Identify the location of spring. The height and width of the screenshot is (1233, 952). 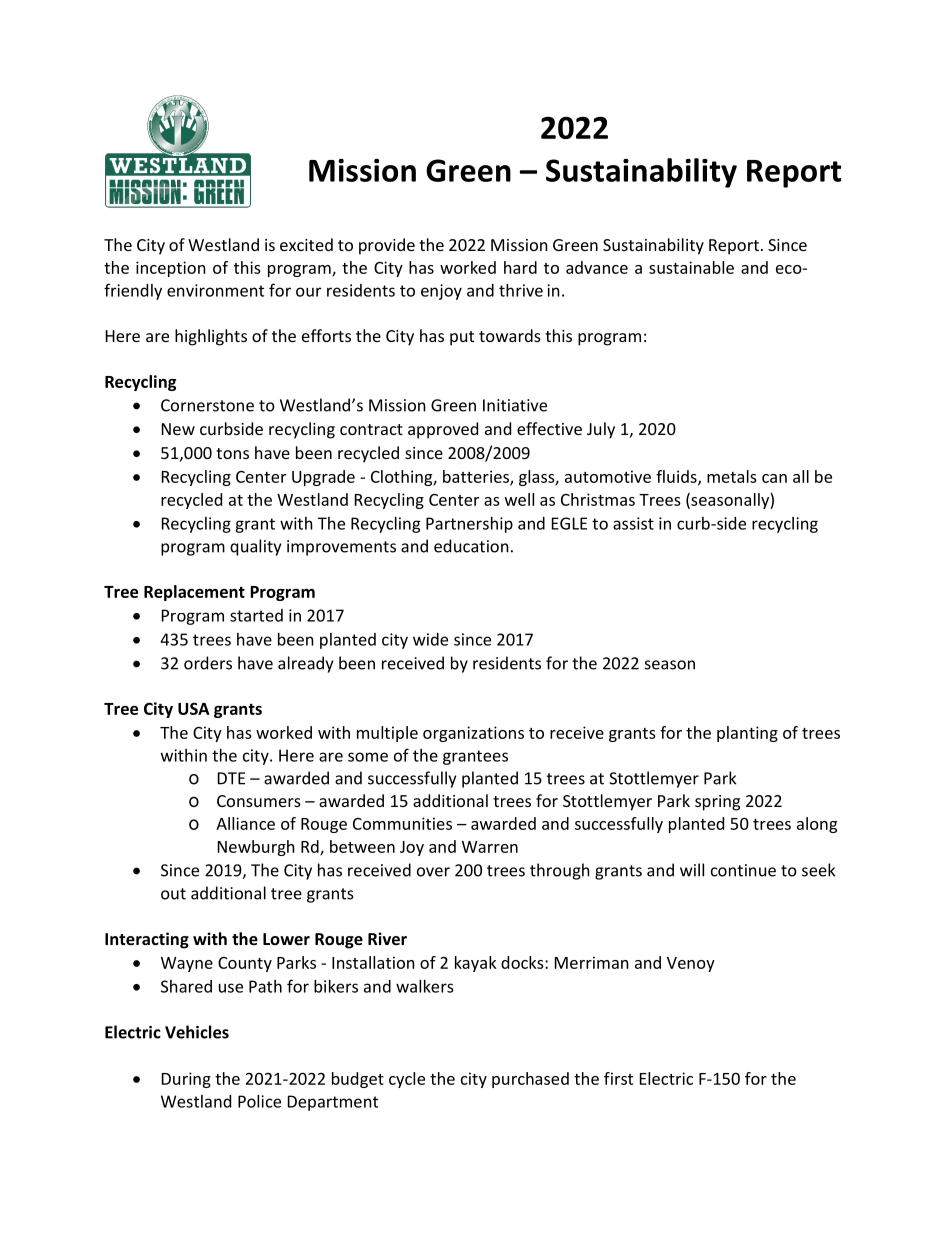
(717, 803).
